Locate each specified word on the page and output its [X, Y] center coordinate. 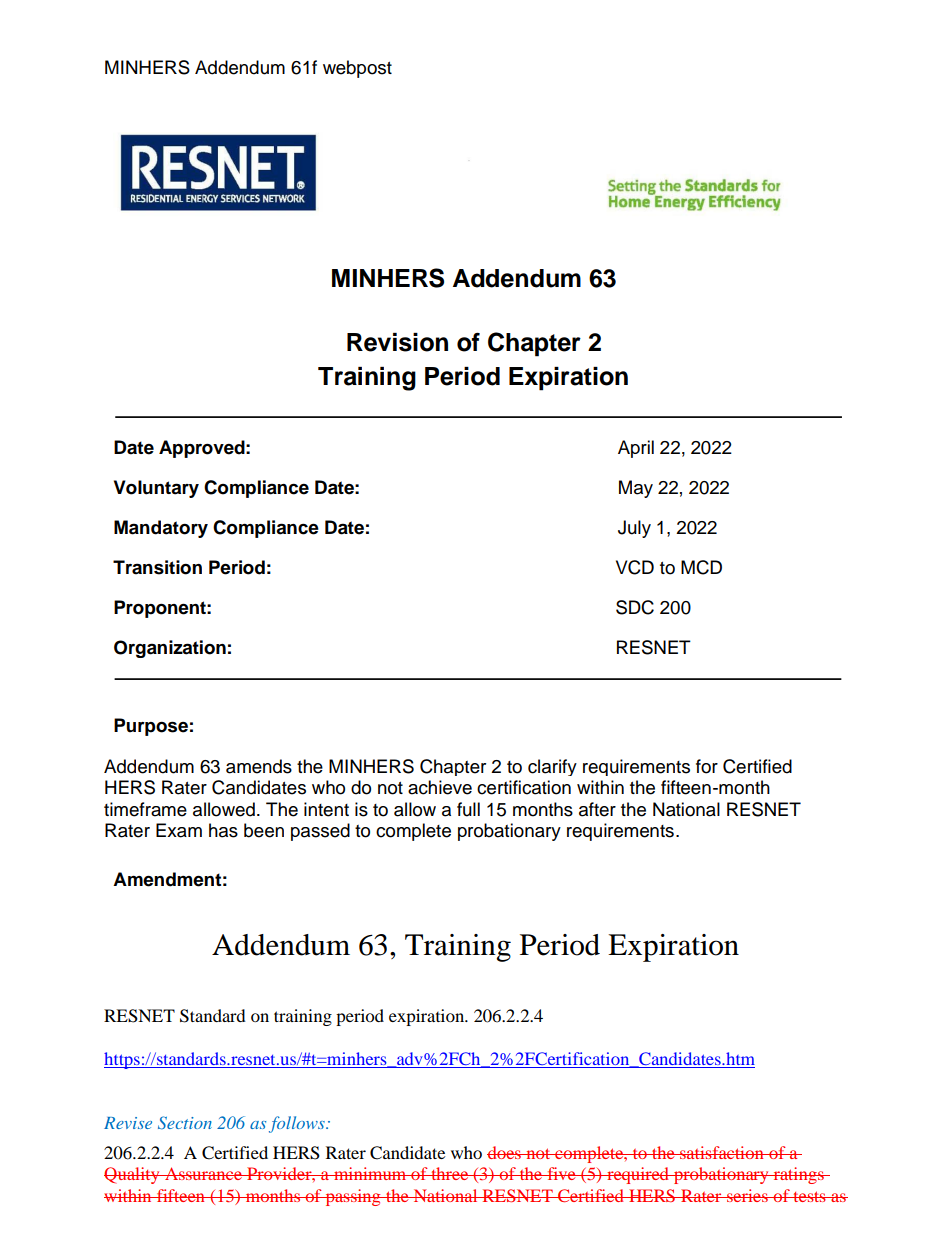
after [597, 809]
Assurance [203, 1173]
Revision [397, 342]
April [636, 449]
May [636, 489]
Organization [170, 649]
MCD [701, 567]
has [223, 830]
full [468, 809]
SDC [635, 607]
